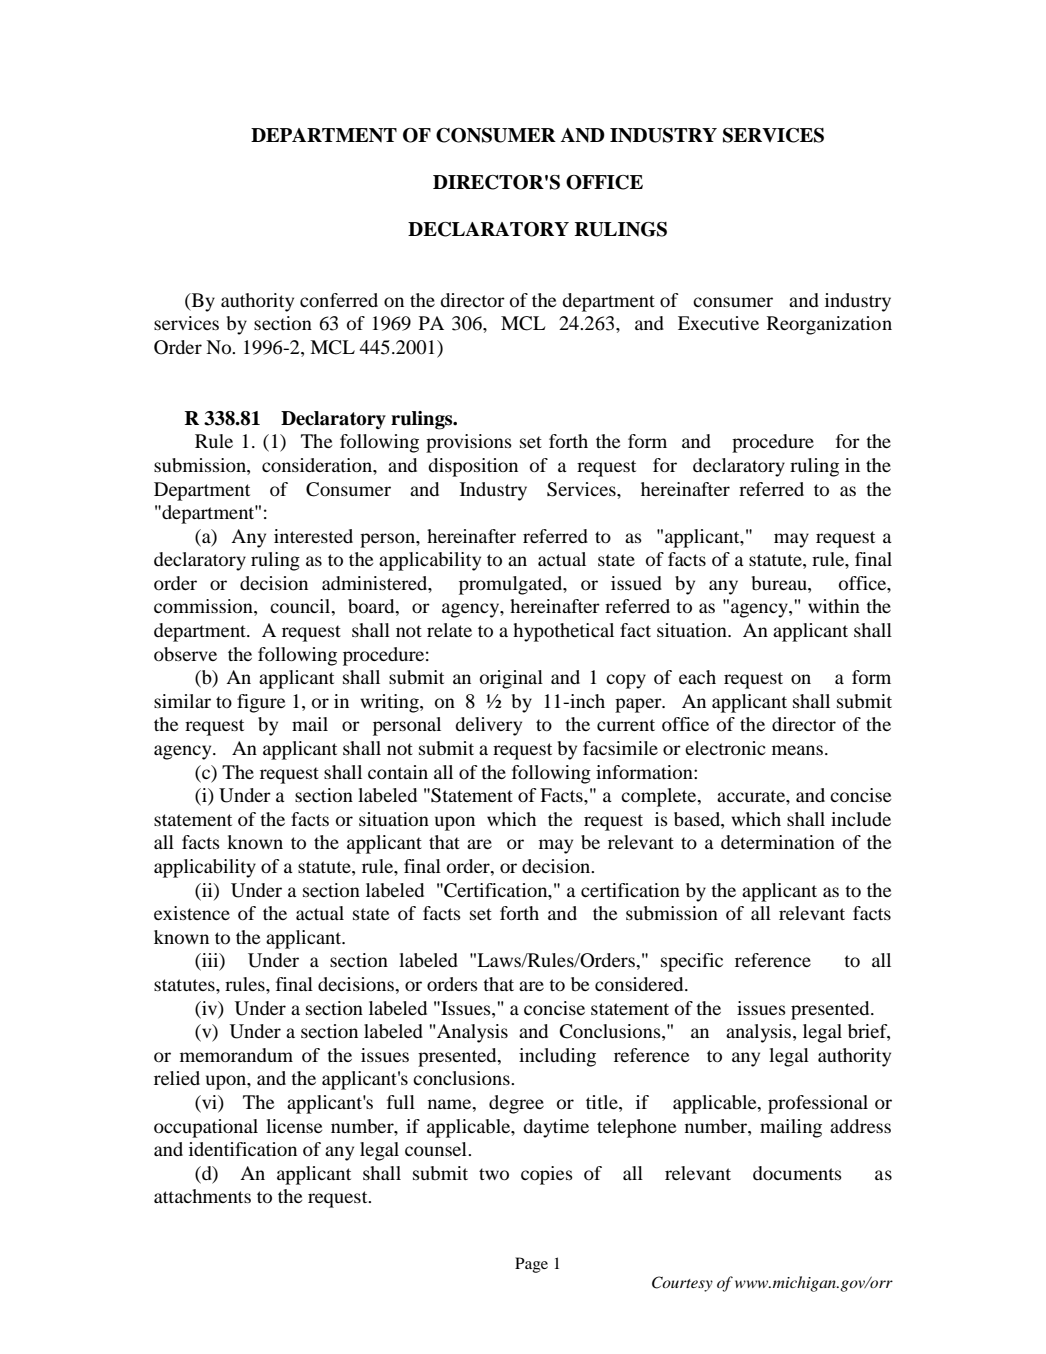 The height and width of the image is (1354, 1046). Describe the element at coordinates (682, 1284) in the image. I see `Courtesy` at that location.
